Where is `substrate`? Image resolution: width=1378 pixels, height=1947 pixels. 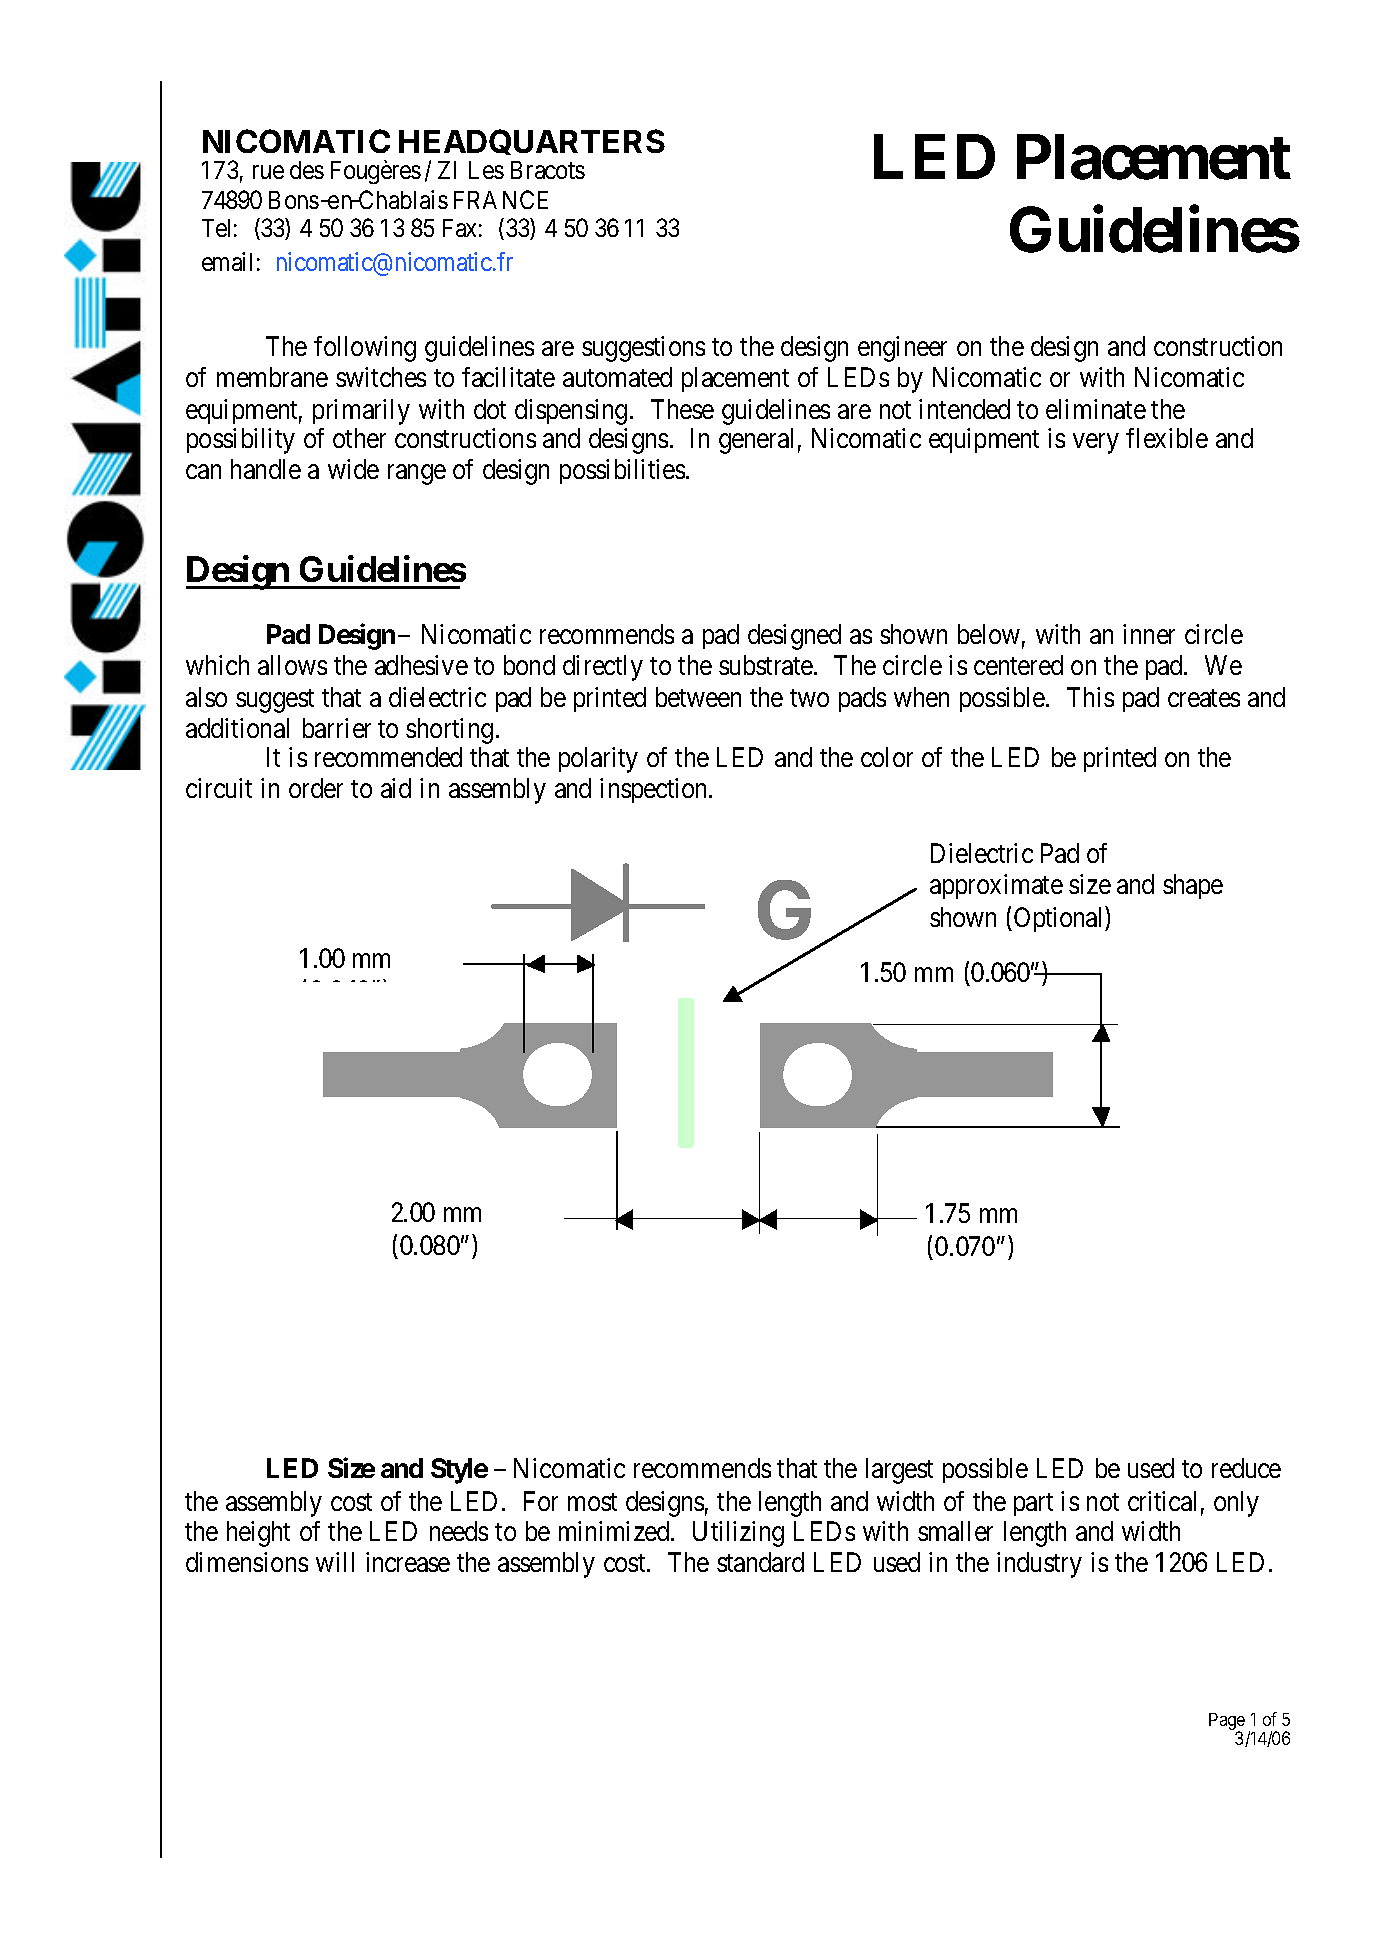
substrate is located at coordinates (767, 665).
